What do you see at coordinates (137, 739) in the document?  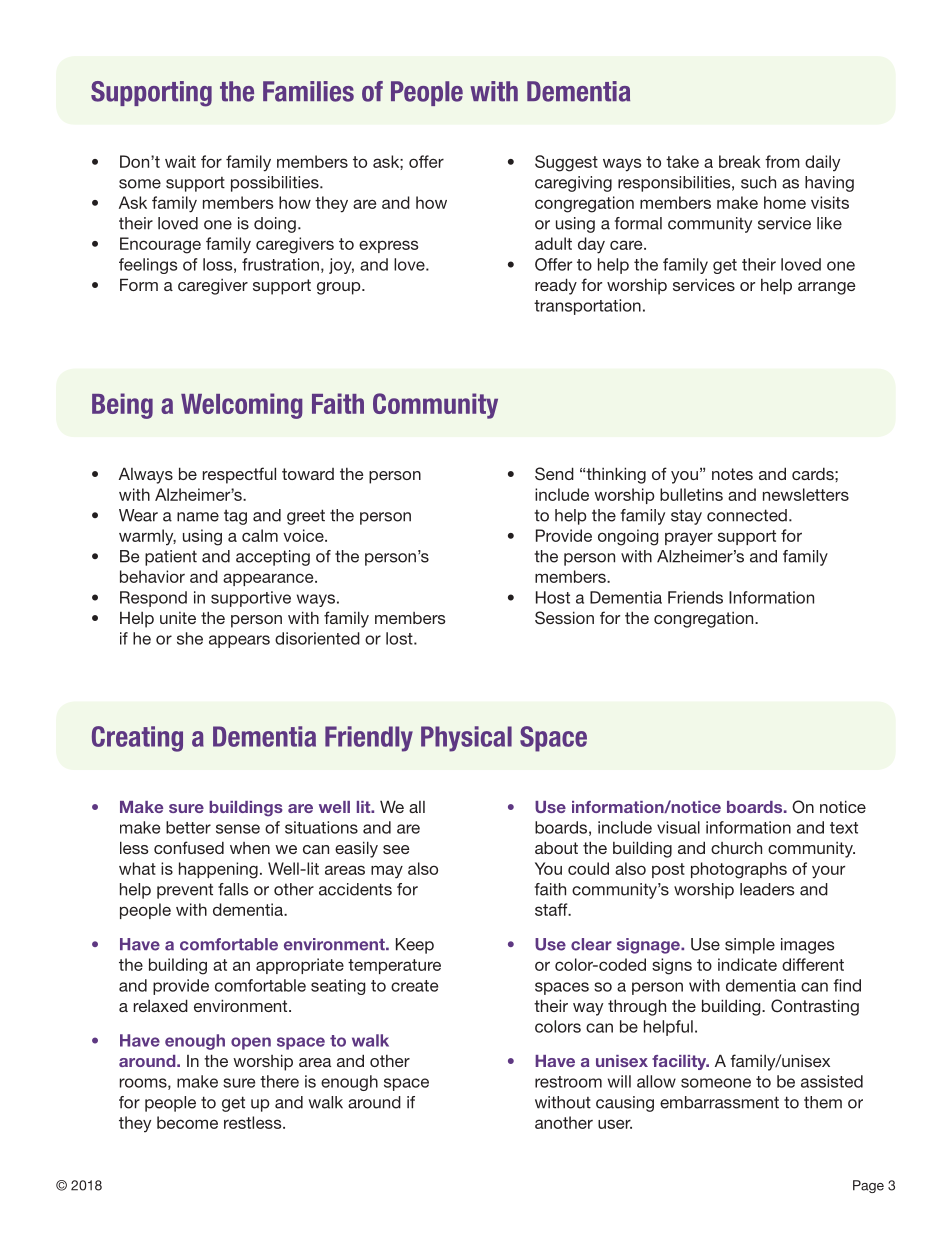 I see `Creating` at bounding box center [137, 739].
